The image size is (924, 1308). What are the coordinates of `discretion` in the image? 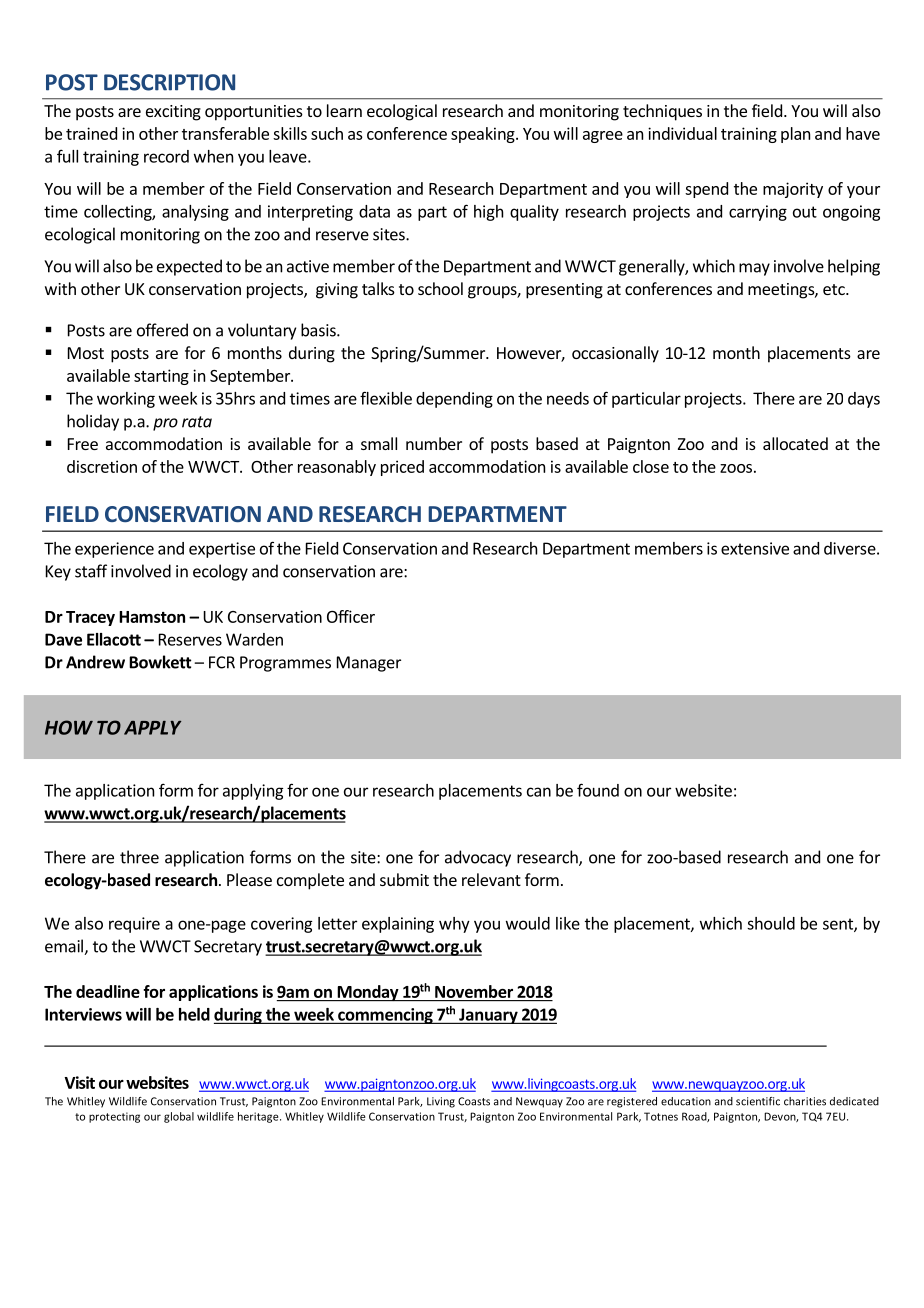 It's located at (102, 466).
